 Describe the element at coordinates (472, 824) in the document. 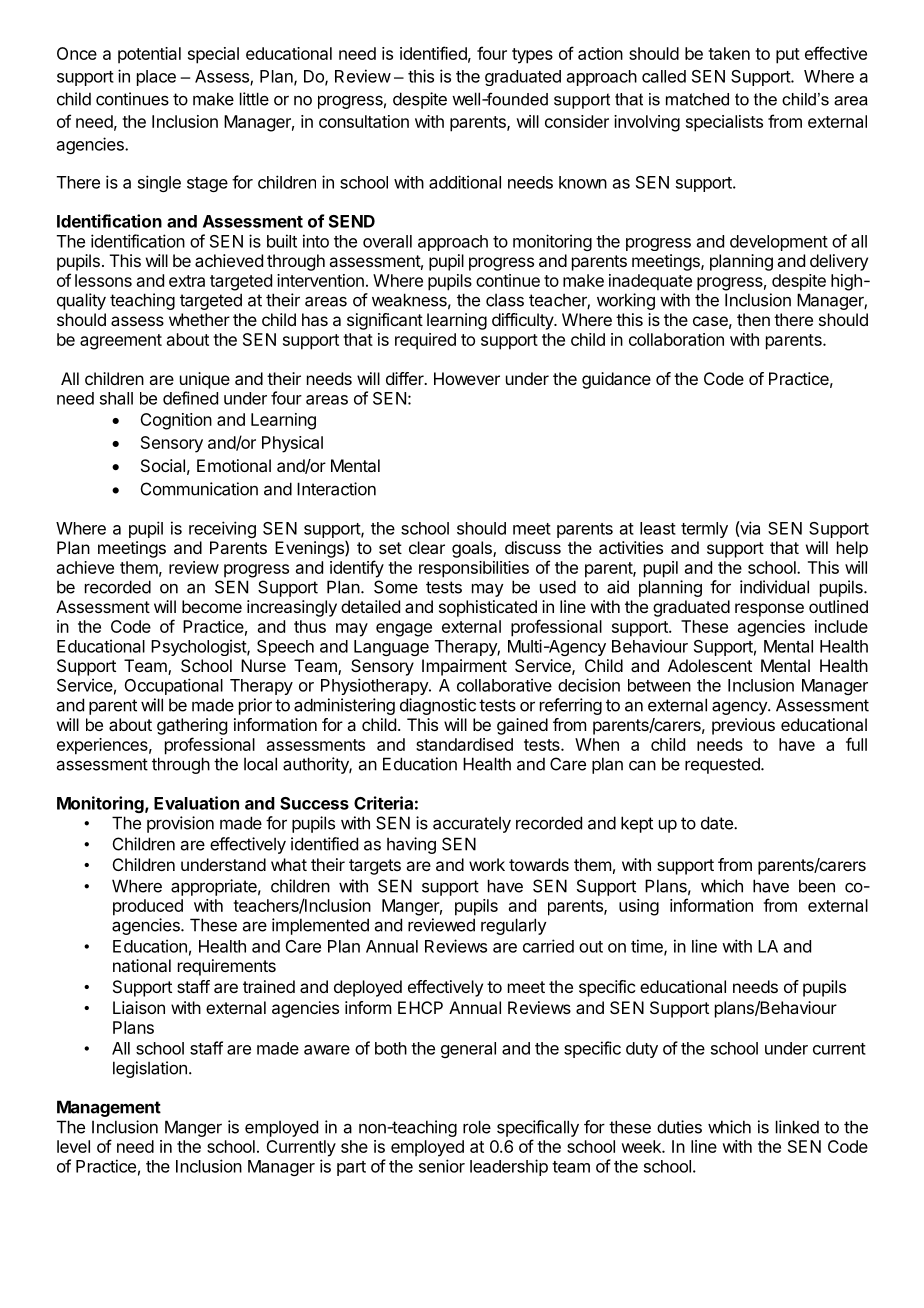

I see `accurately` at that location.
